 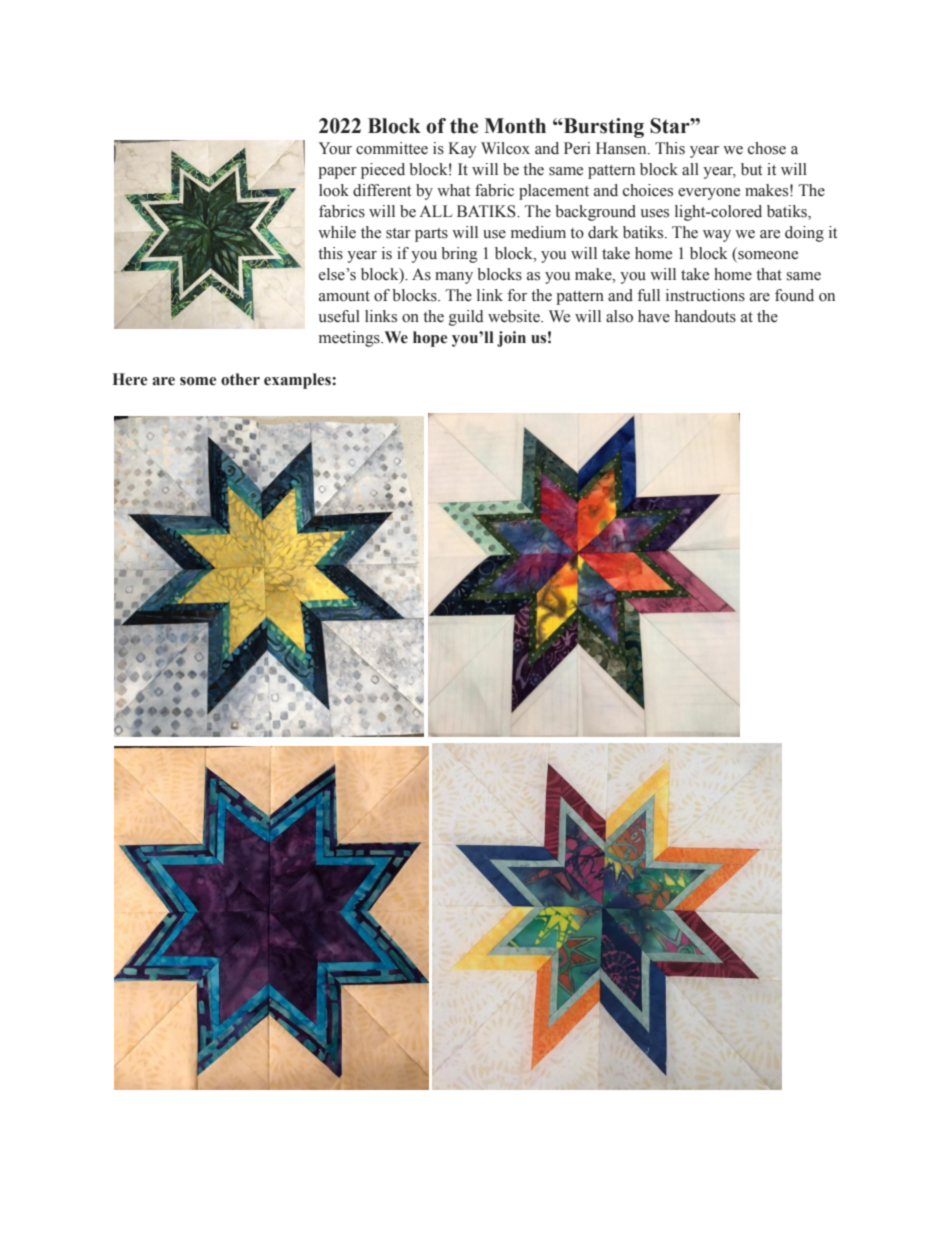 What do you see at coordinates (709, 194) in the screenshot?
I see `everyone` at bounding box center [709, 194].
